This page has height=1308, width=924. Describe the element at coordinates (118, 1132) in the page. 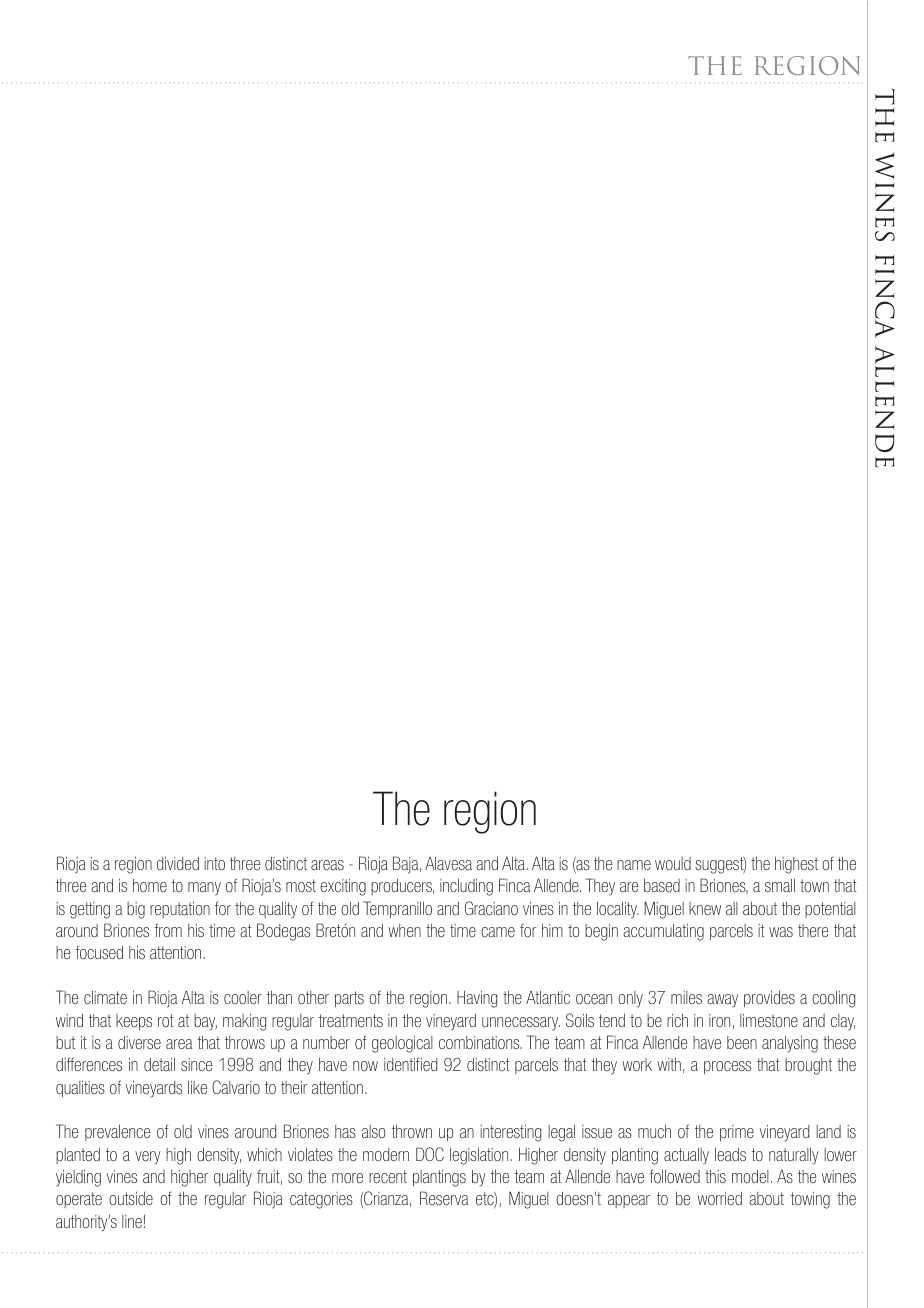

I see `prevalence` at that location.
